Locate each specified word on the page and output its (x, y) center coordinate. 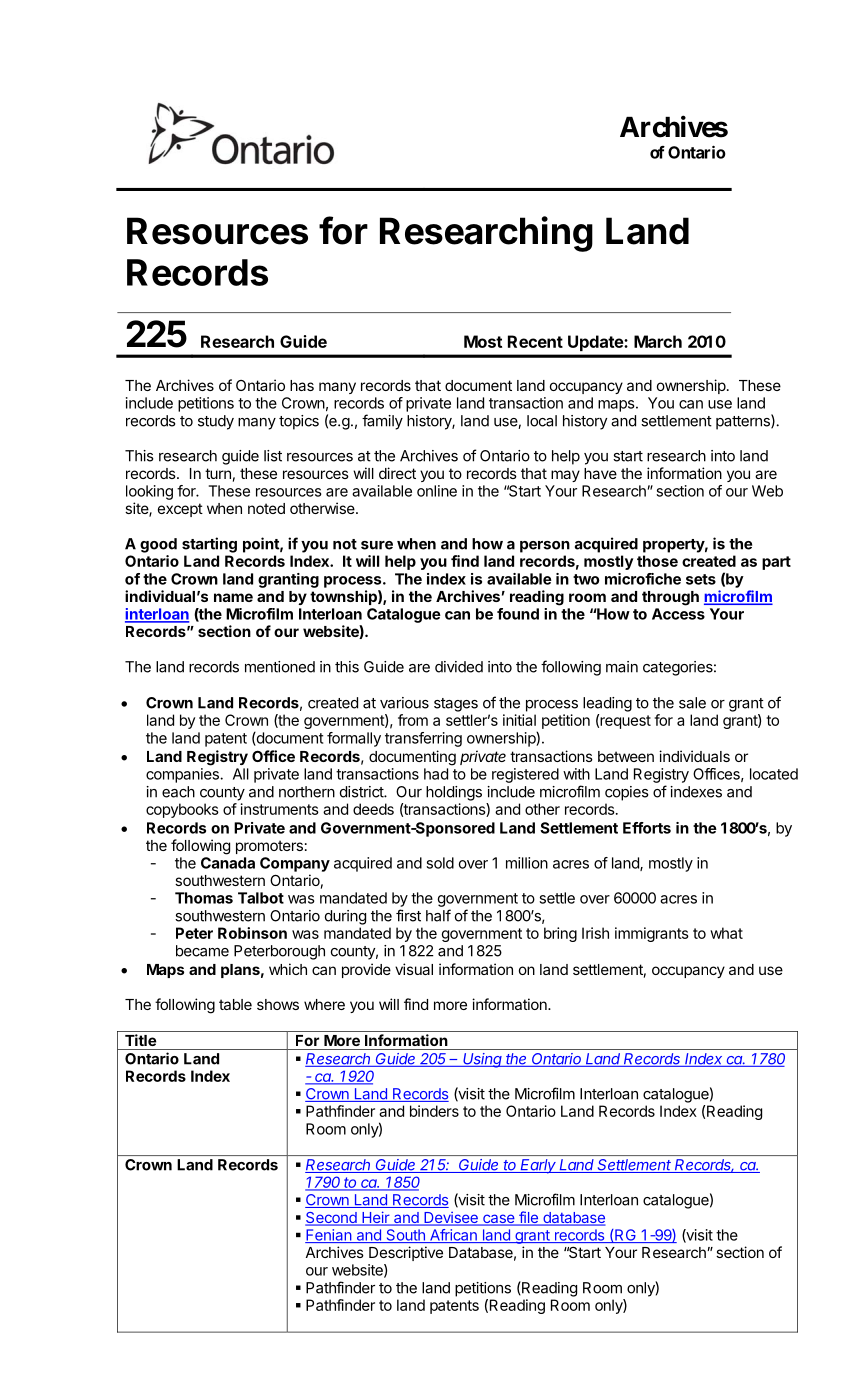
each (178, 792)
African (453, 1236)
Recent (535, 341)
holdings (454, 793)
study (216, 422)
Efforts (647, 828)
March (658, 341)
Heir (376, 1218)
